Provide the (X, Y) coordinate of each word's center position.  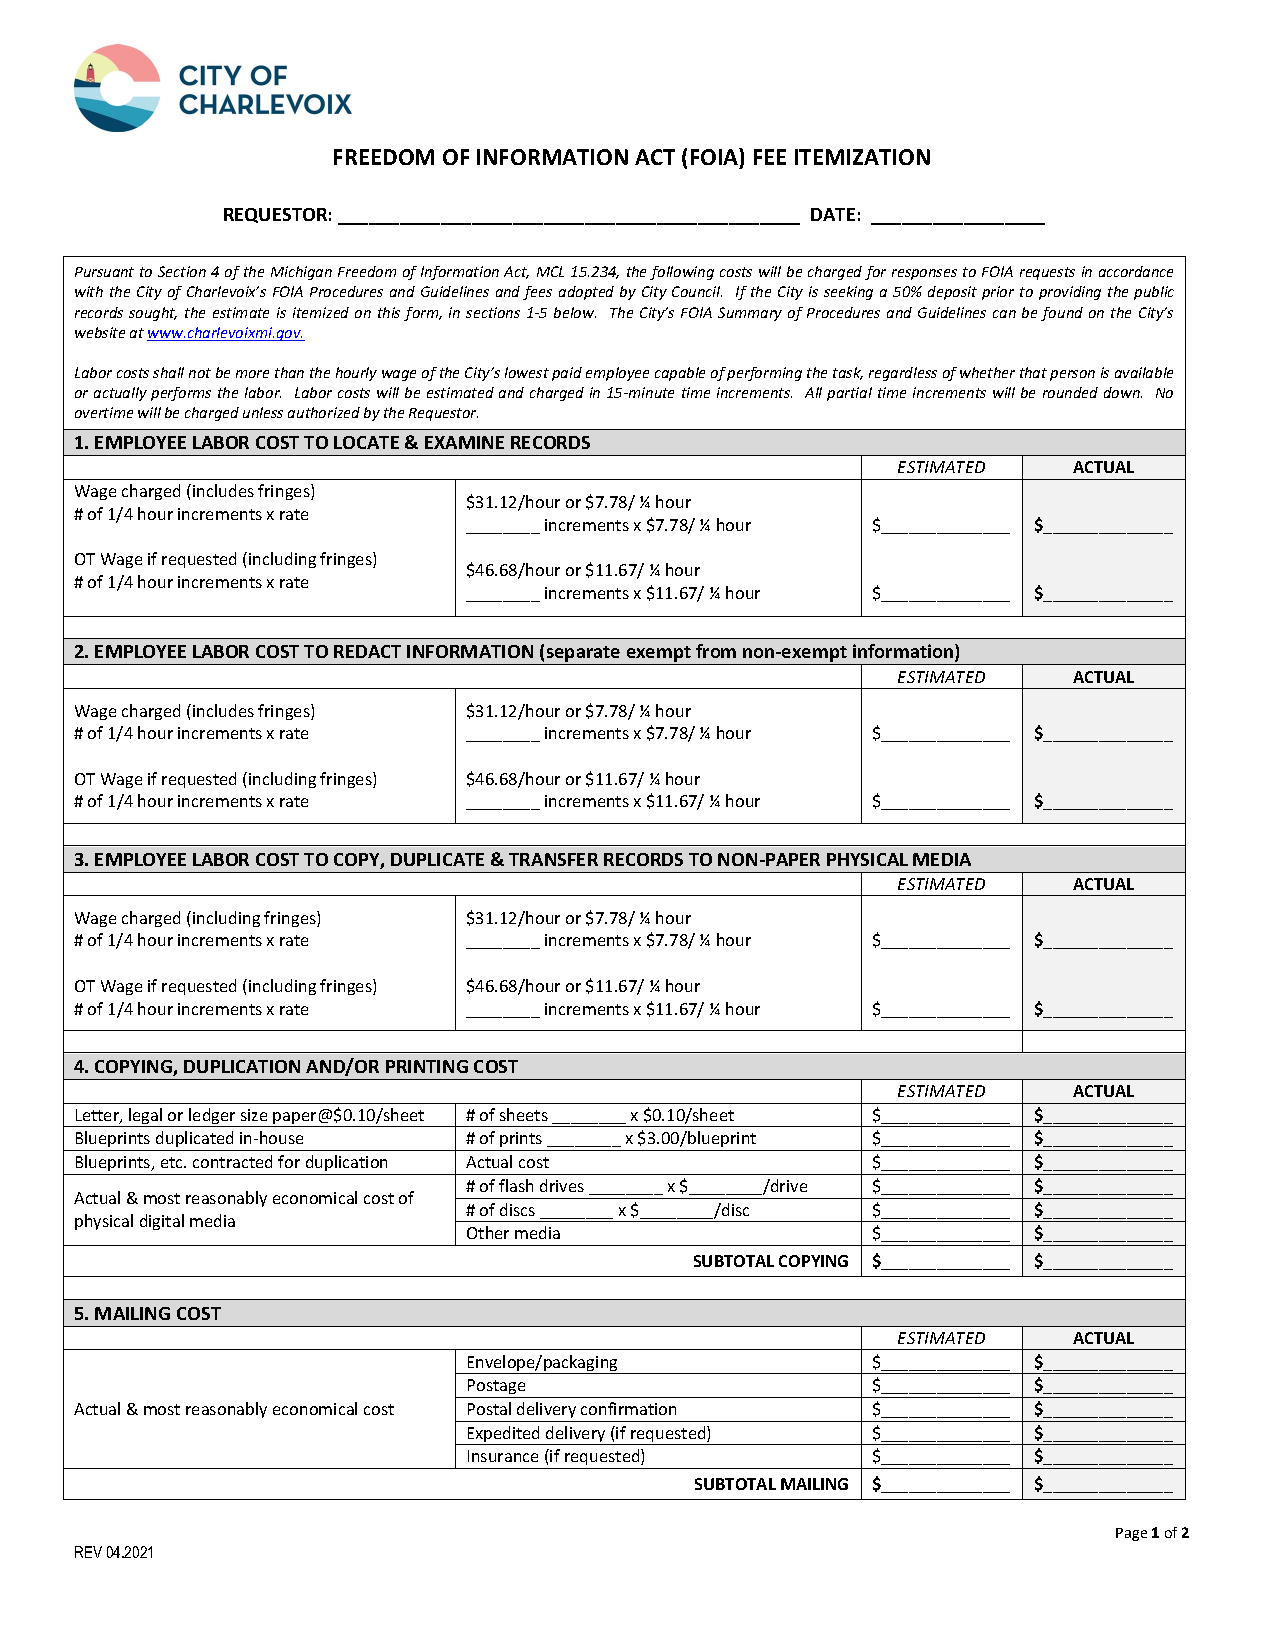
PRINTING (427, 1066)
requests (1047, 273)
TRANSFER (553, 859)
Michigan (301, 273)
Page (1131, 1534)
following (682, 273)
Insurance (503, 1456)
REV (88, 1552)
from (716, 651)
